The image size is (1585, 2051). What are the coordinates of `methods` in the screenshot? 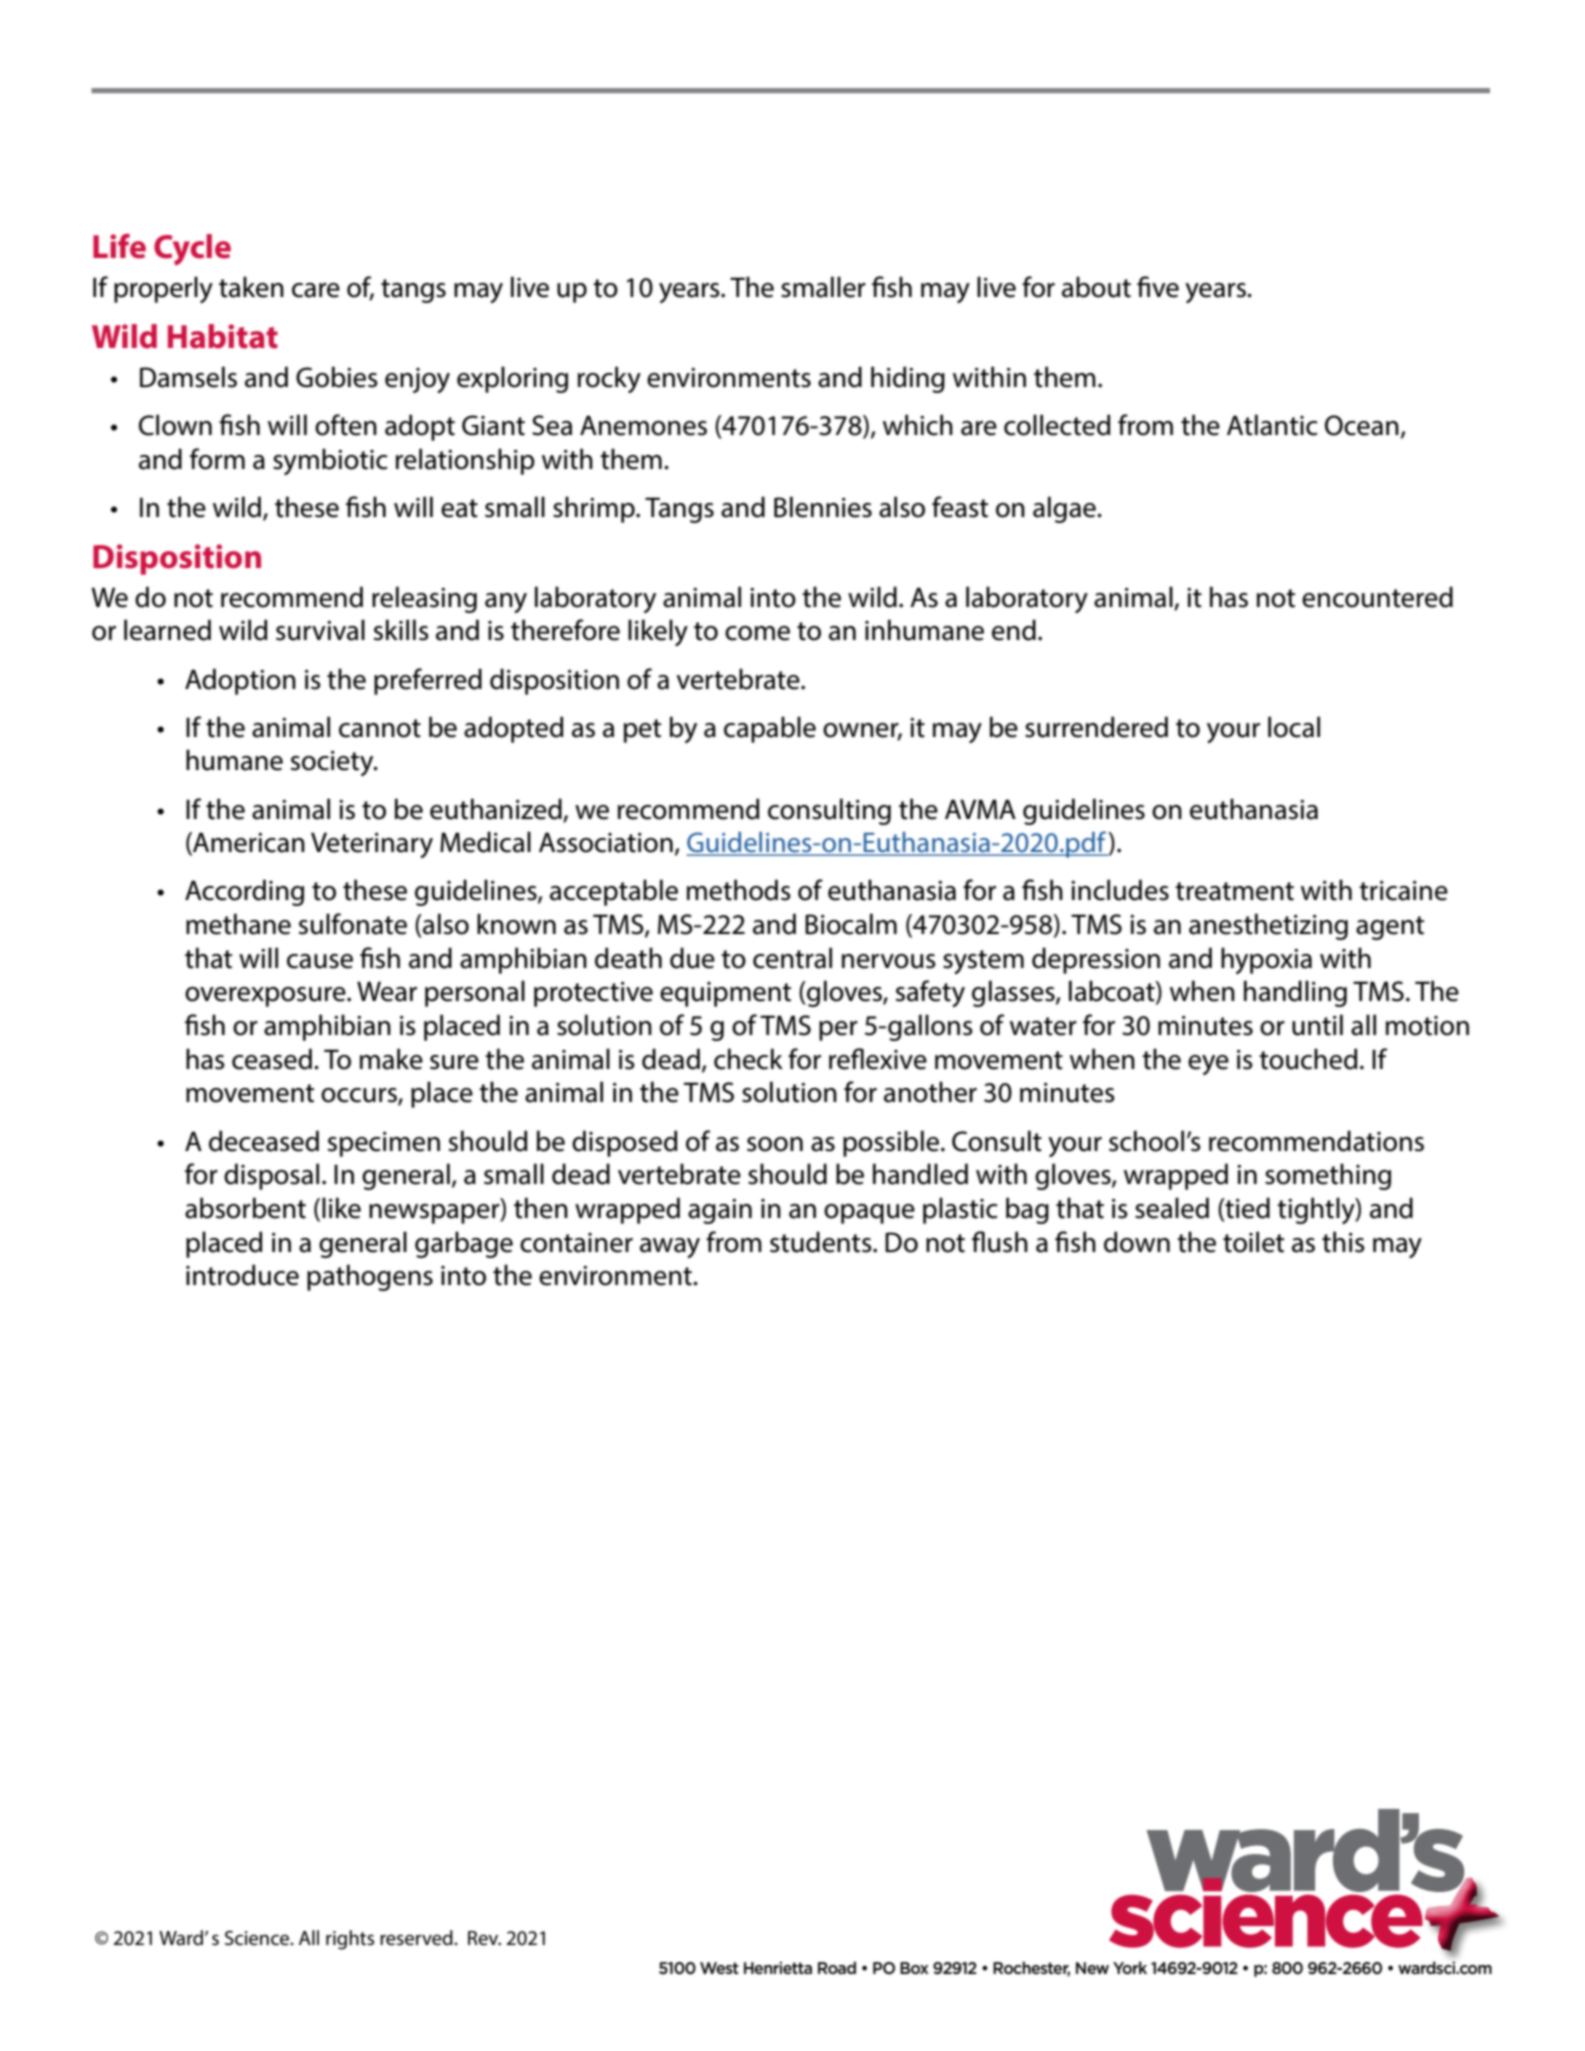 It's located at (739, 890).
